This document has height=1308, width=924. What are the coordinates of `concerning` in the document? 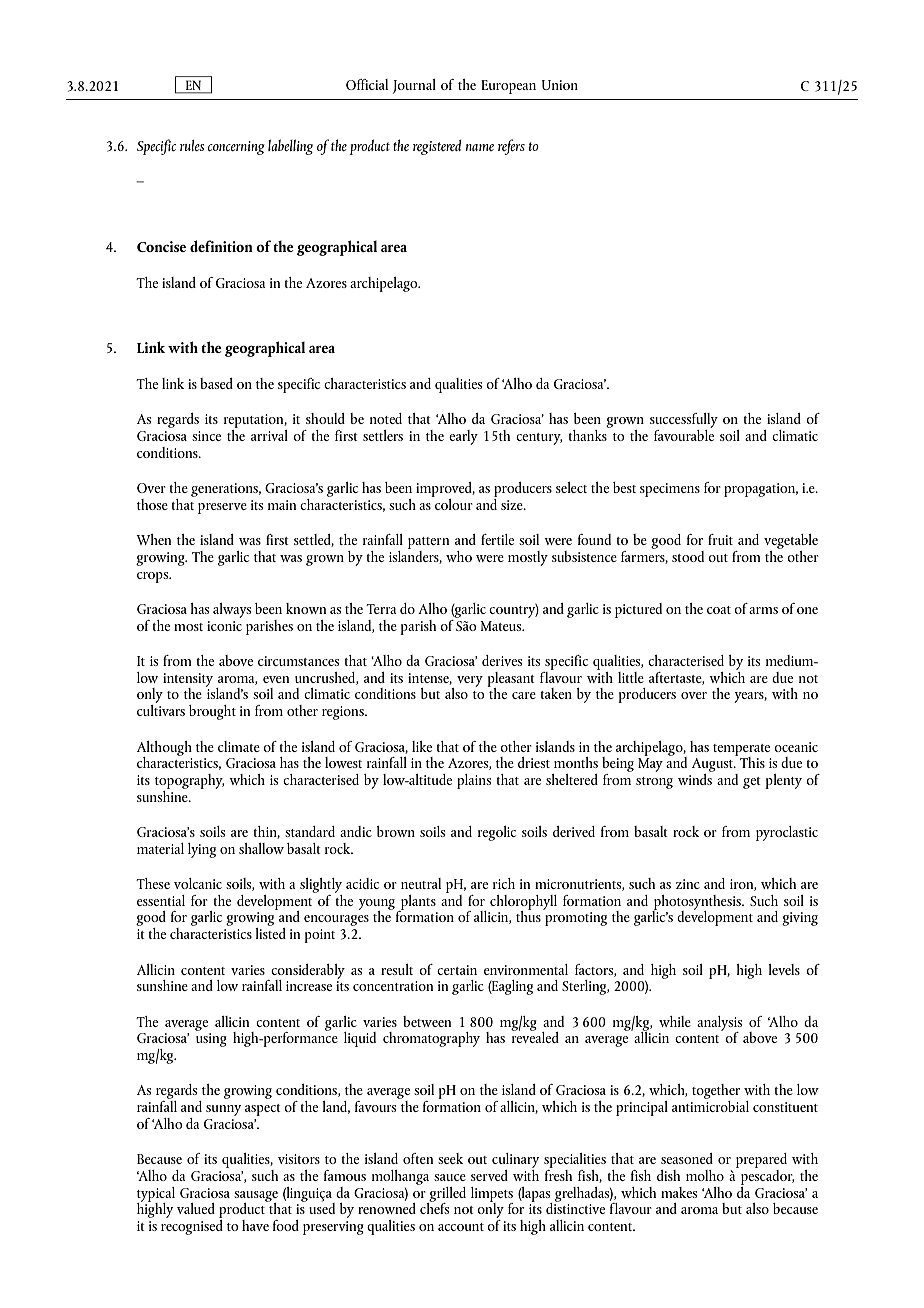 It's located at (236, 148).
